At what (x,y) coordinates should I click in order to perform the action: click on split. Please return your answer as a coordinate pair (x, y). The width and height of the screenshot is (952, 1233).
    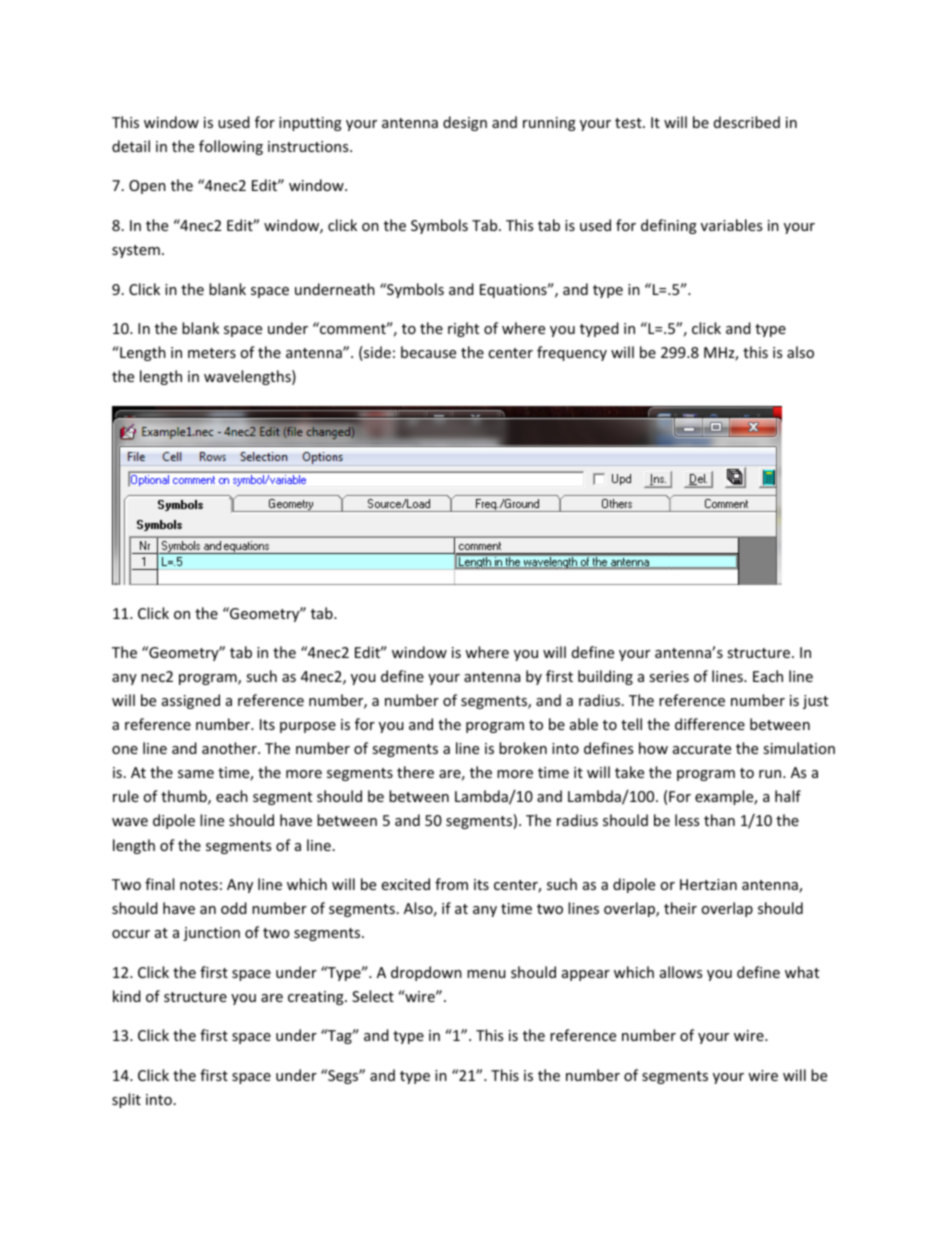
    Looking at the image, I should click on (126, 1100).
